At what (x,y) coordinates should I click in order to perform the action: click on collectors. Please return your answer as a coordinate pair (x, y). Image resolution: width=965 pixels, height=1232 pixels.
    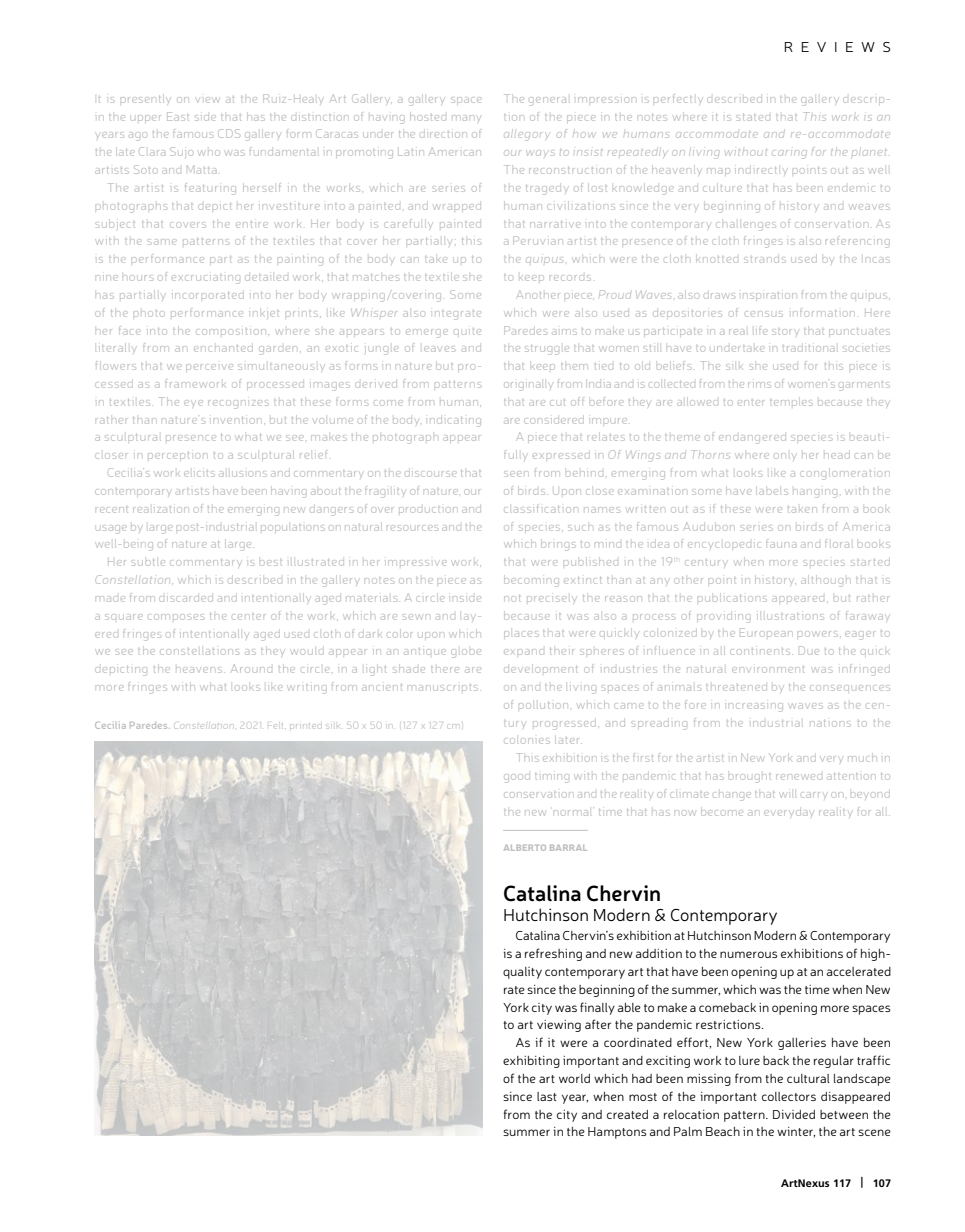
    Looking at the image, I should click on (789, 1096).
